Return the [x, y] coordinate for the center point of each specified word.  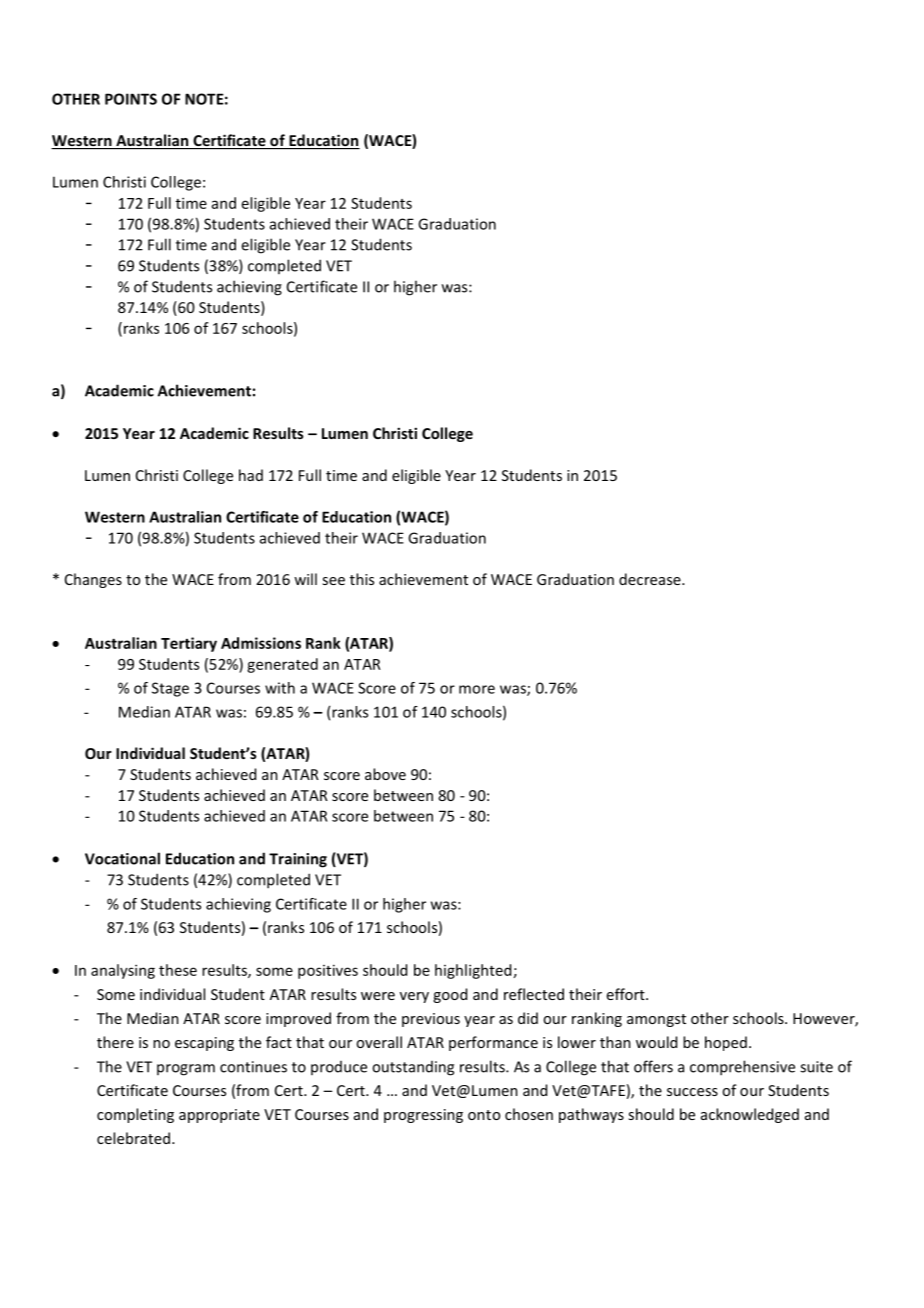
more [477, 689]
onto [484, 1115]
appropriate [219, 1116]
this [362, 579]
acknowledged [750, 1115]
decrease [651, 579]
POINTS [131, 99]
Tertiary [189, 644]
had [251, 475]
